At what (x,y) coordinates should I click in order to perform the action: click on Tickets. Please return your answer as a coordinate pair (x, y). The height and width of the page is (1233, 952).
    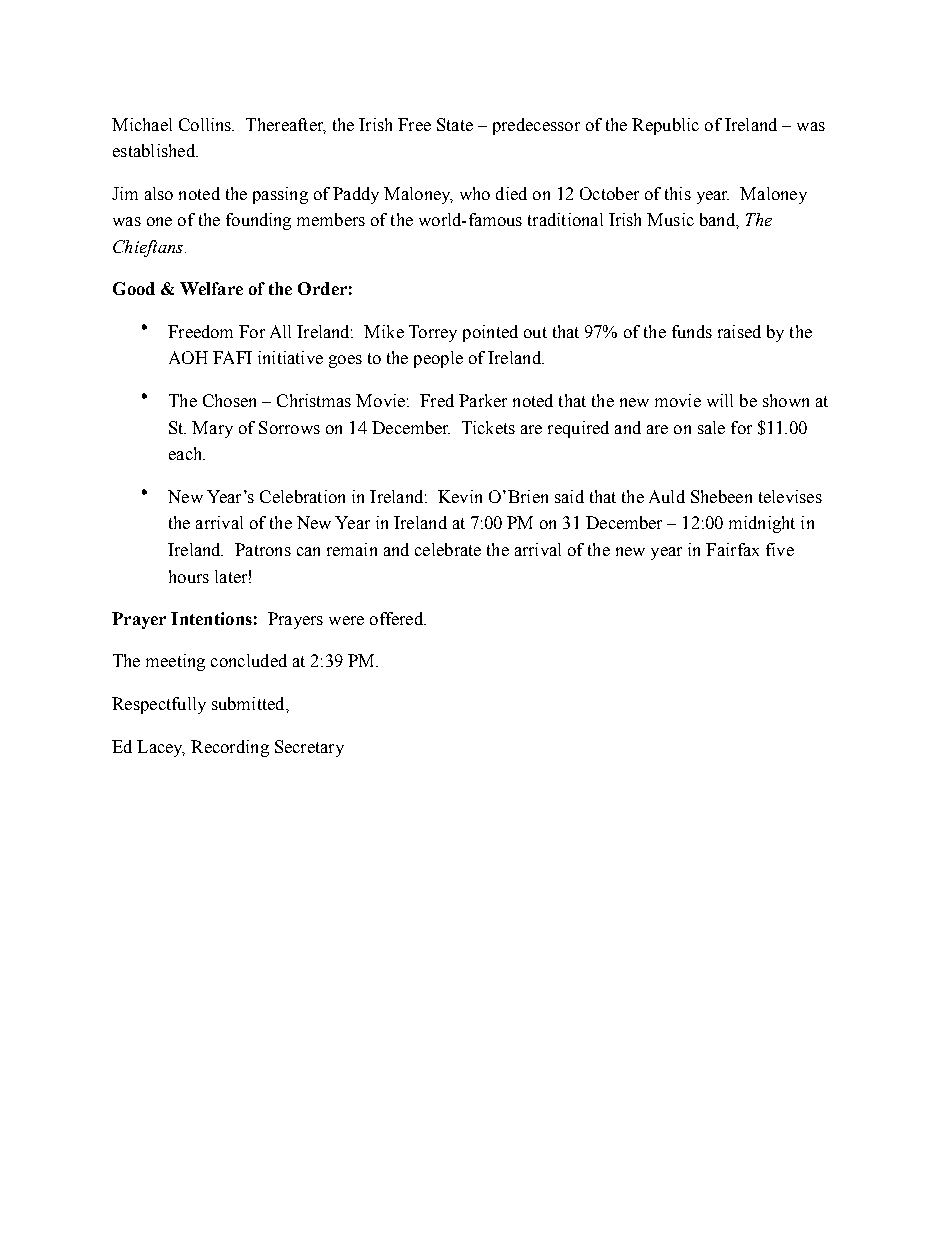
    Looking at the image, I should click on (488, 427).
